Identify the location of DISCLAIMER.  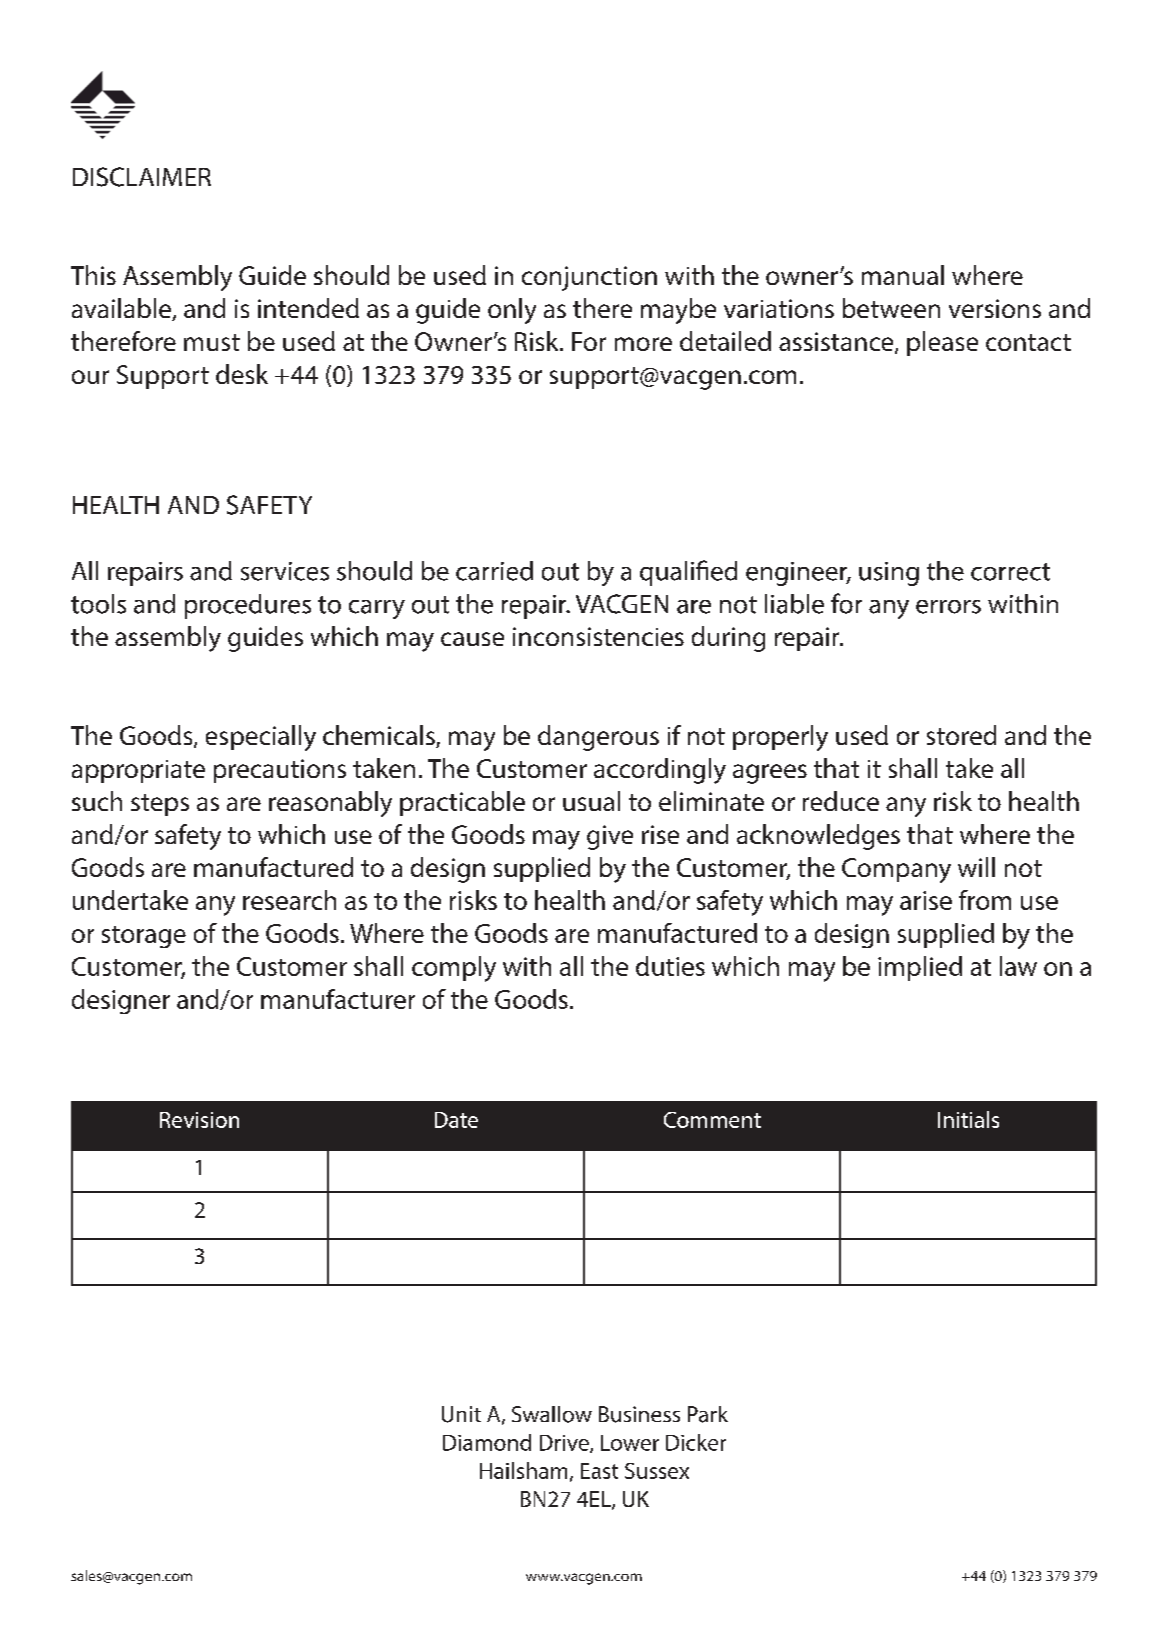
(142, 177).
